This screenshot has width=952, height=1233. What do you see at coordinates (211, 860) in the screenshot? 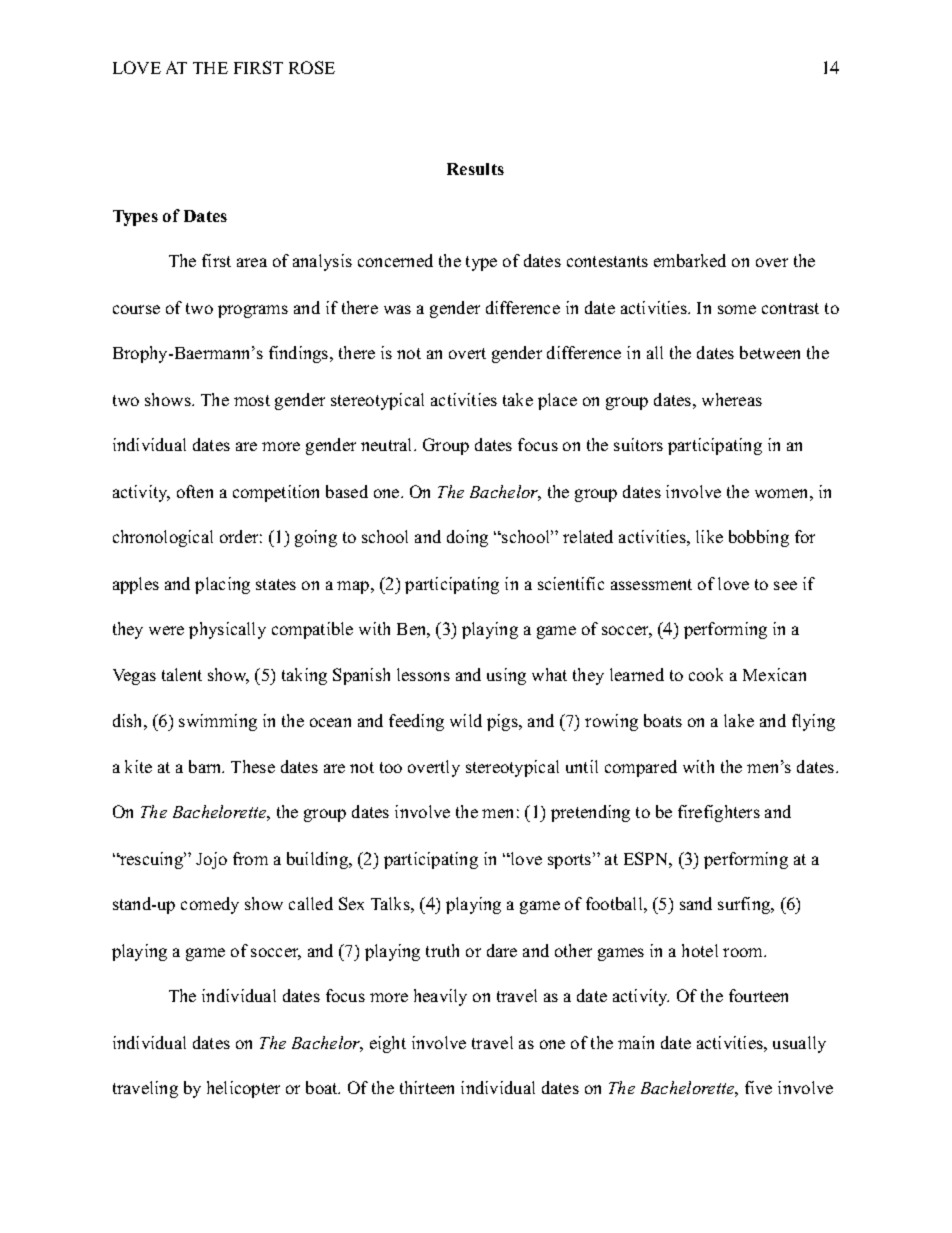
I see `Jojo` at bounding box center [211, 860].
